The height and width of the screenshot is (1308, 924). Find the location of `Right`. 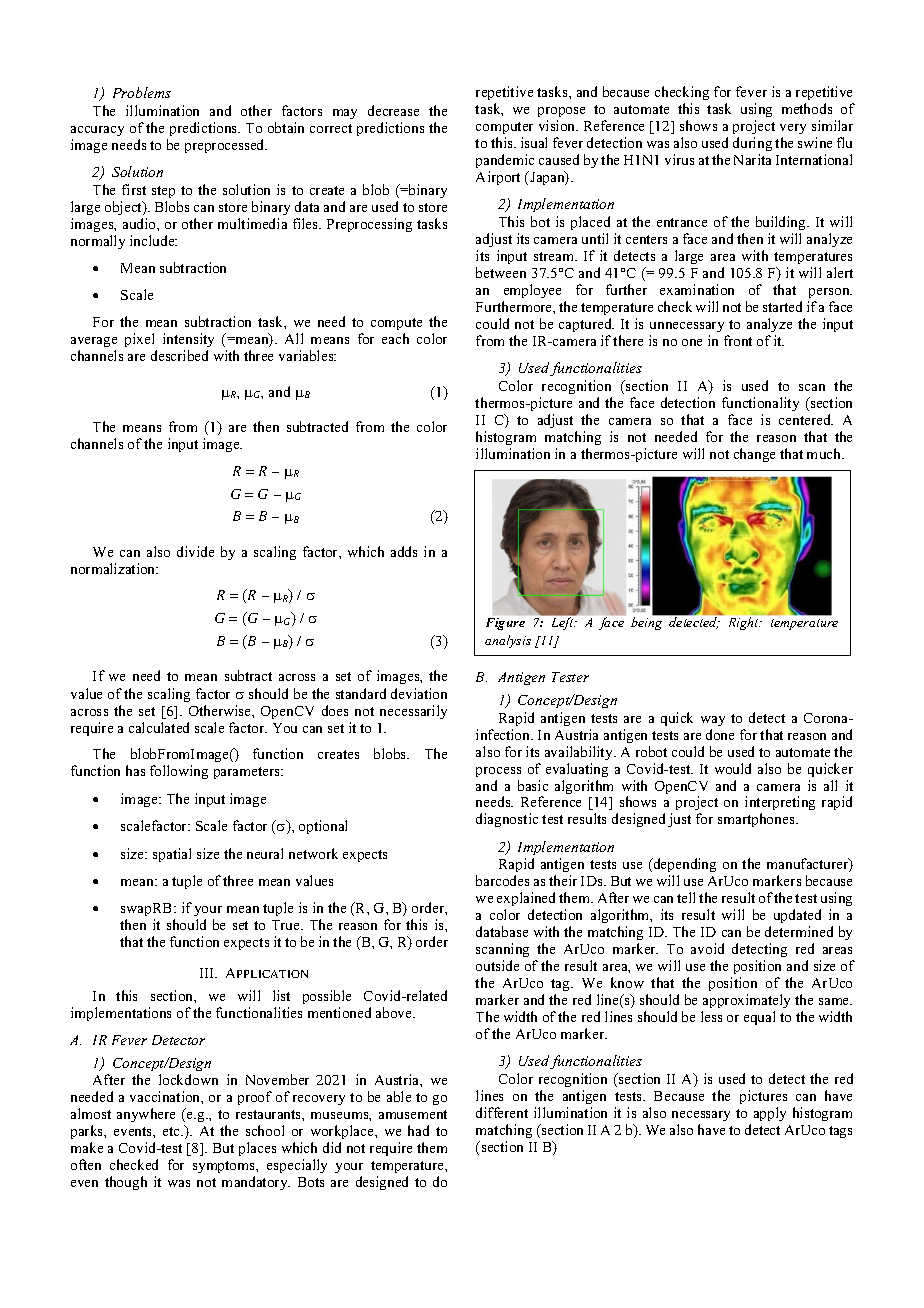

Right is located at coordinates (745, 623).
